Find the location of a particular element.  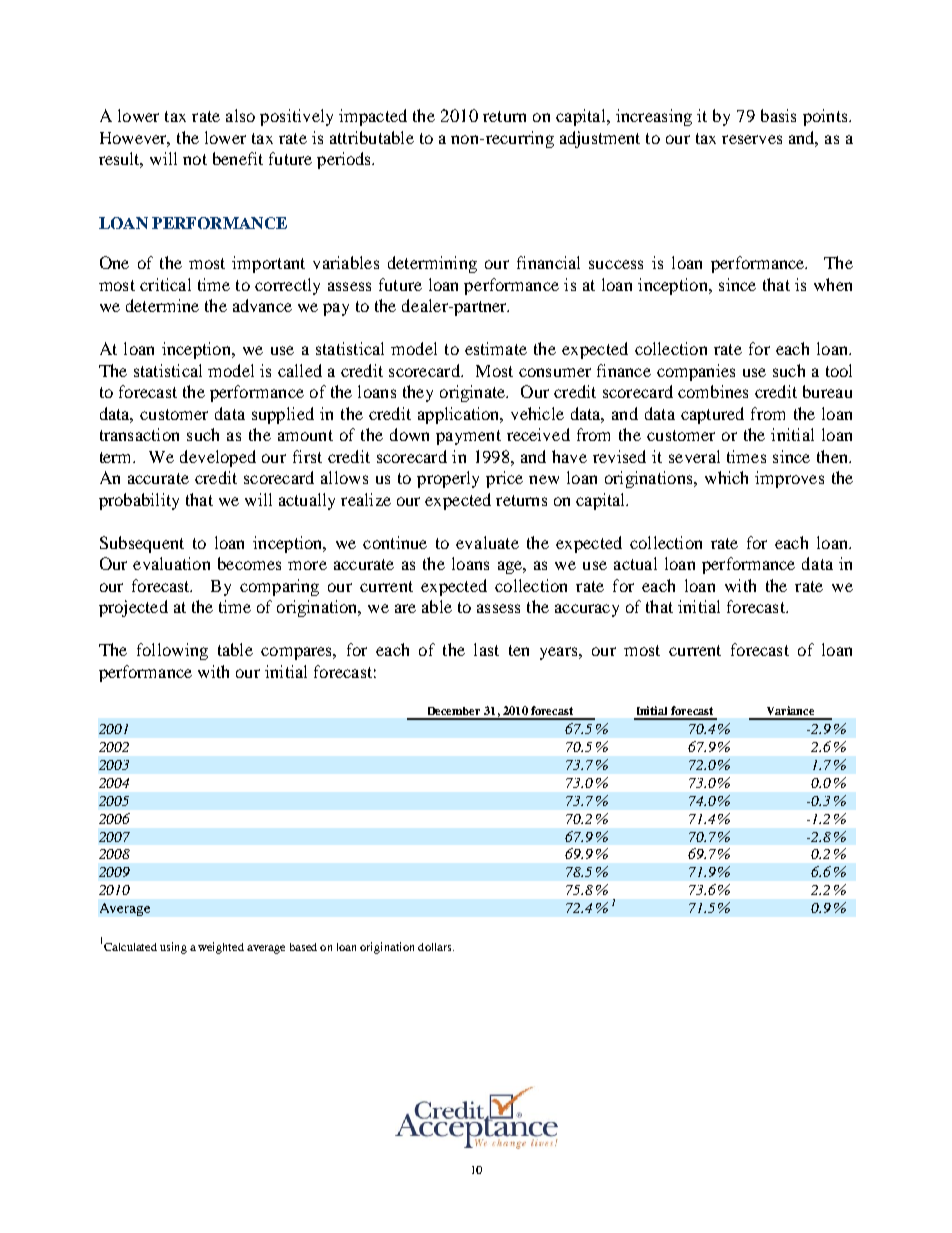

not is located at coordinates (195, 159).
